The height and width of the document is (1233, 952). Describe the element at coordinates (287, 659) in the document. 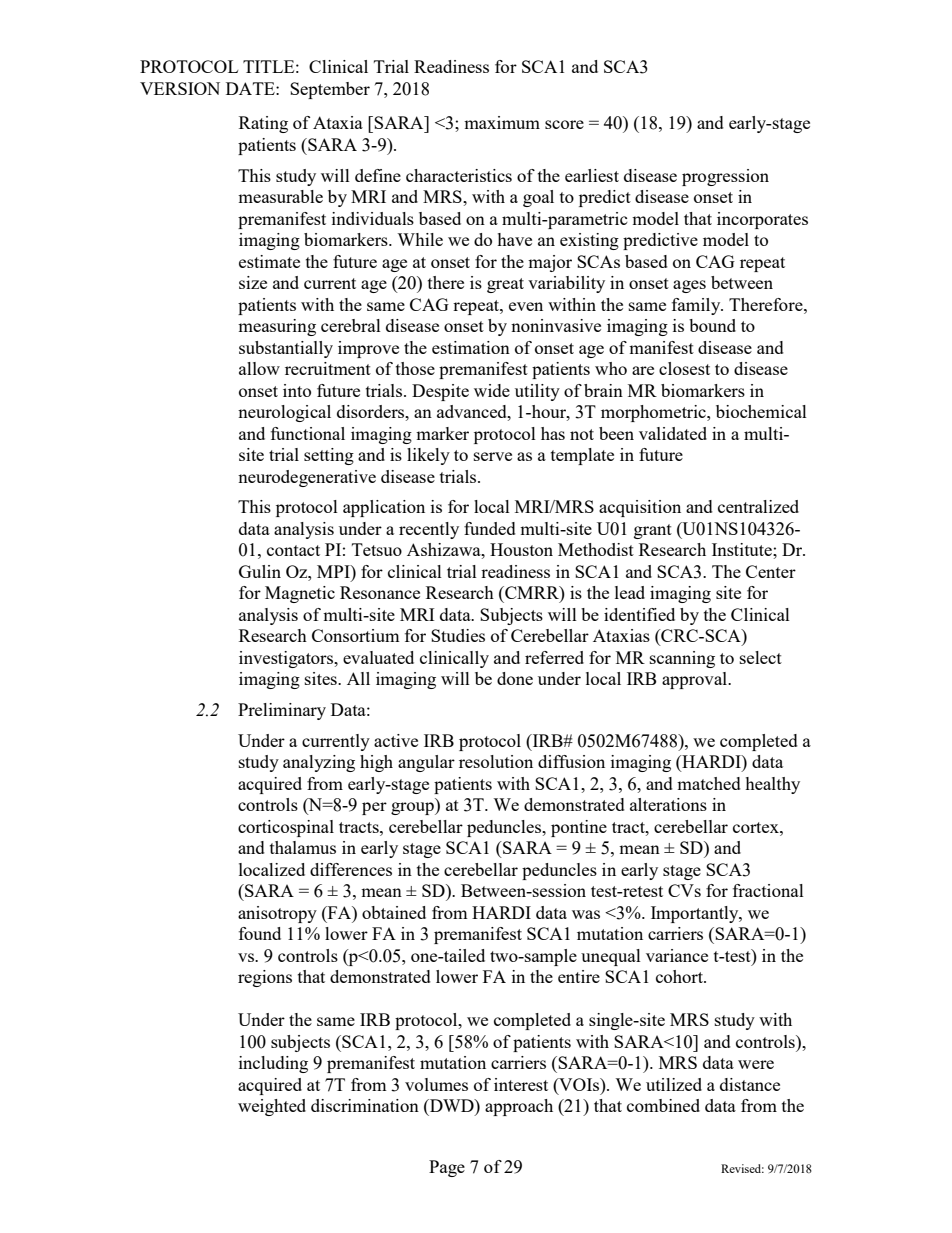

I see `investigators` at that location.
